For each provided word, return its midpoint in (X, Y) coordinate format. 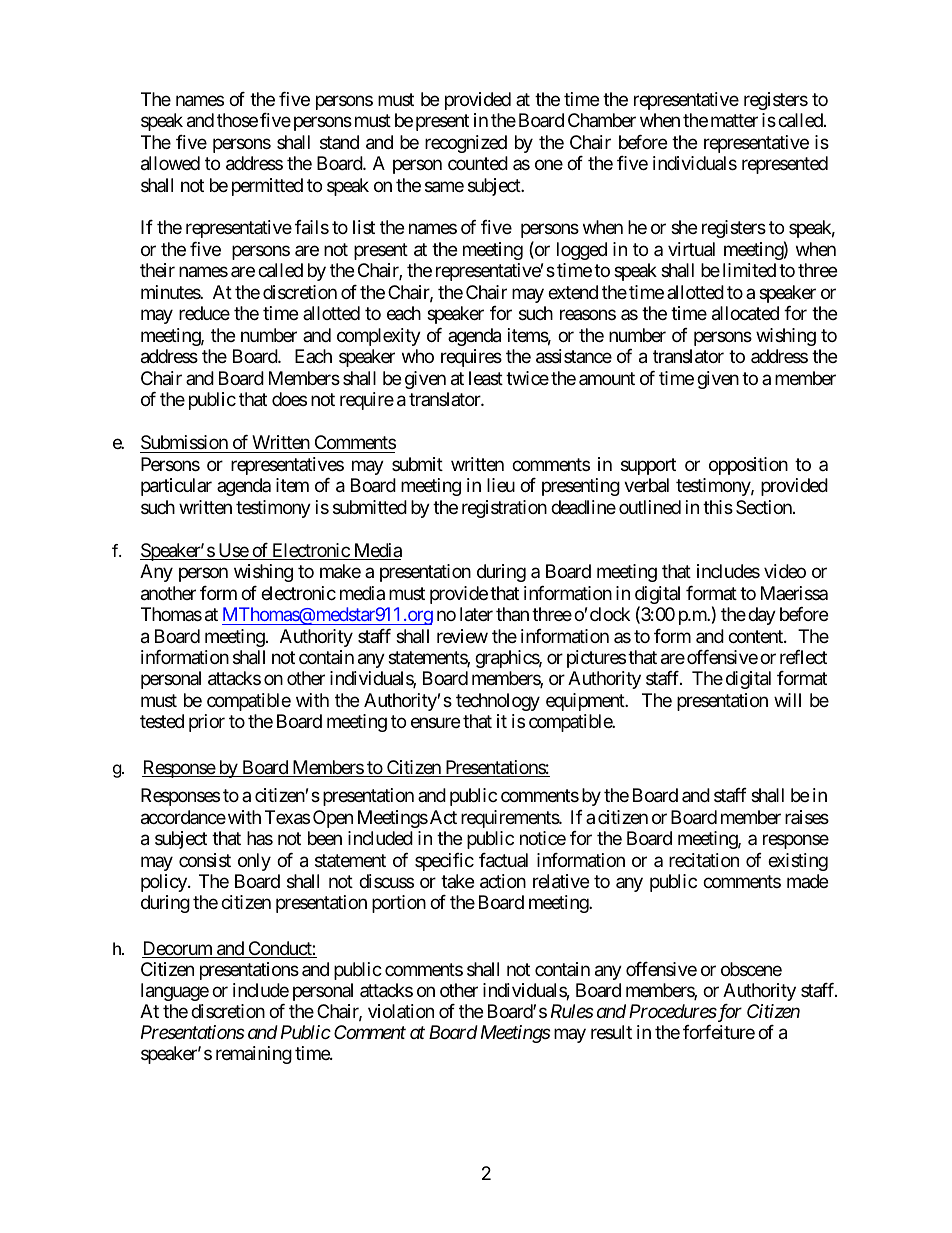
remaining (254, 1055)
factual (503, 860)
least (486, 378)
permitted (267, 187)
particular (176, 487)
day (762, 616)
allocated (745, 313)
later (476, 614)
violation (401, 1011)
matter (734, 120)
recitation (704, 860)
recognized (466, 144)
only (254, 862)
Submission (184, 442)
